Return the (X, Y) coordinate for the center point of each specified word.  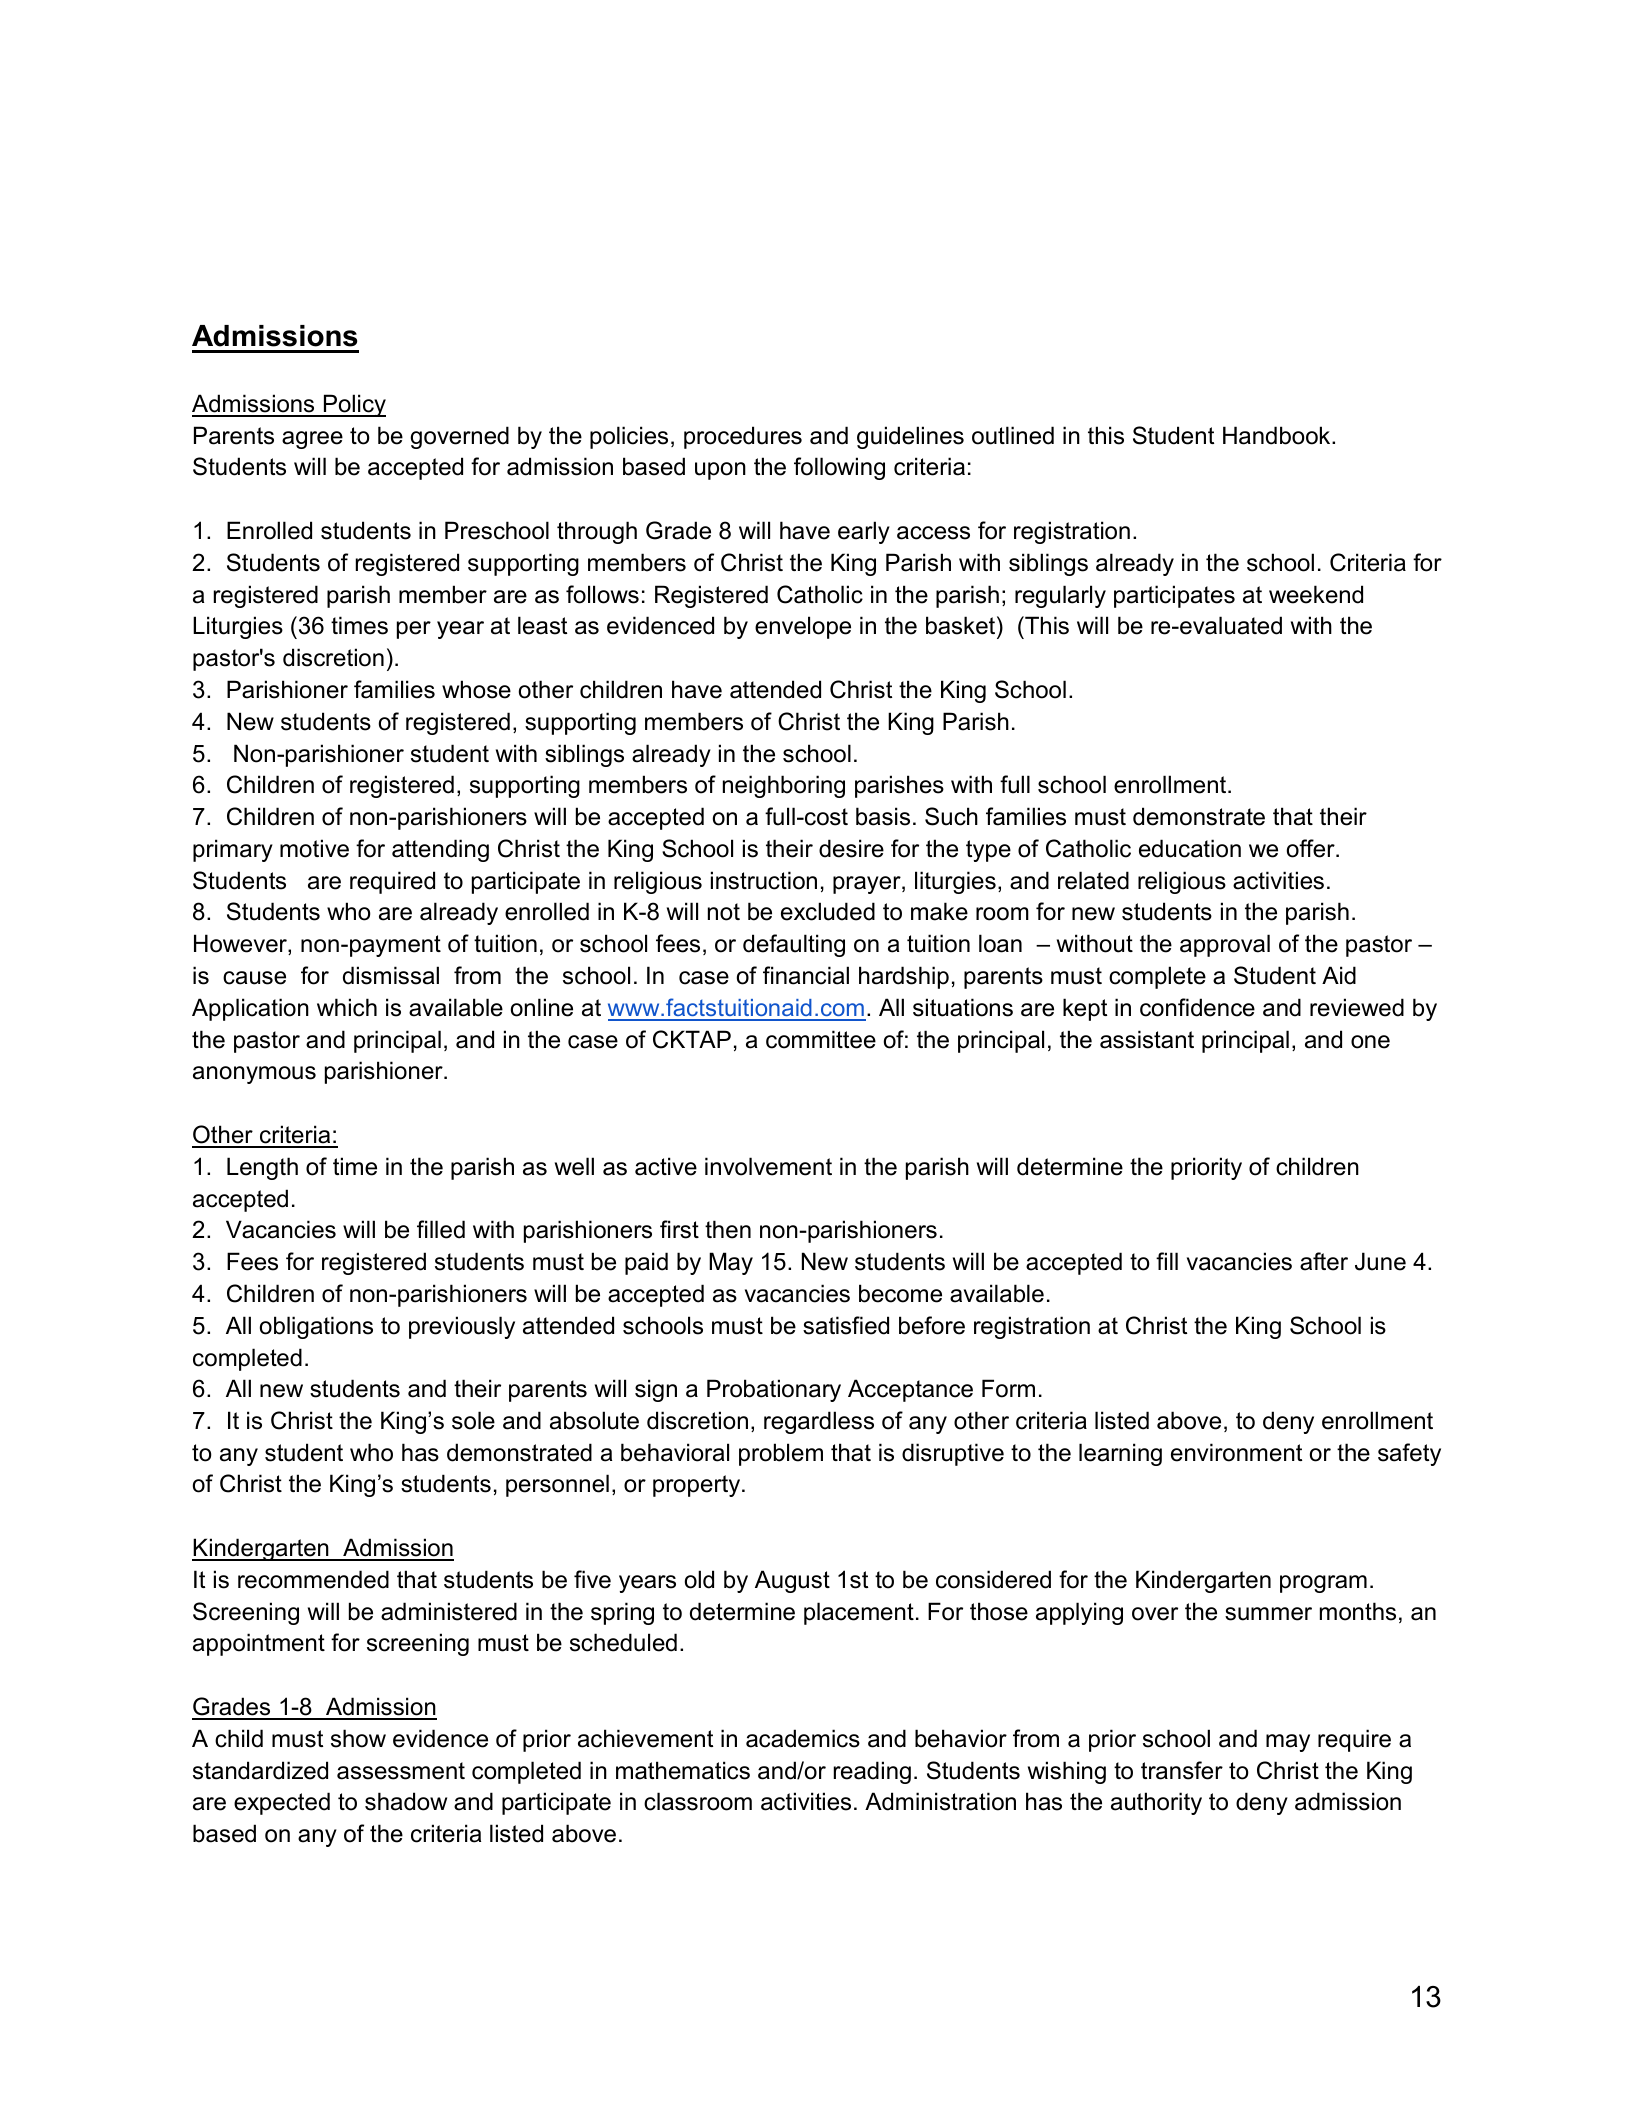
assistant (1147, 1039)
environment (1236, 1452)
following (839, 468)
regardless (819, 1422)
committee (821, 1039)
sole (473, 1420)
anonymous (254, 1075)
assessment (401, 1771)
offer (1312, 848)
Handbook (1278, 435)
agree (312, 440)
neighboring (784, 786)
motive (314, 848)
